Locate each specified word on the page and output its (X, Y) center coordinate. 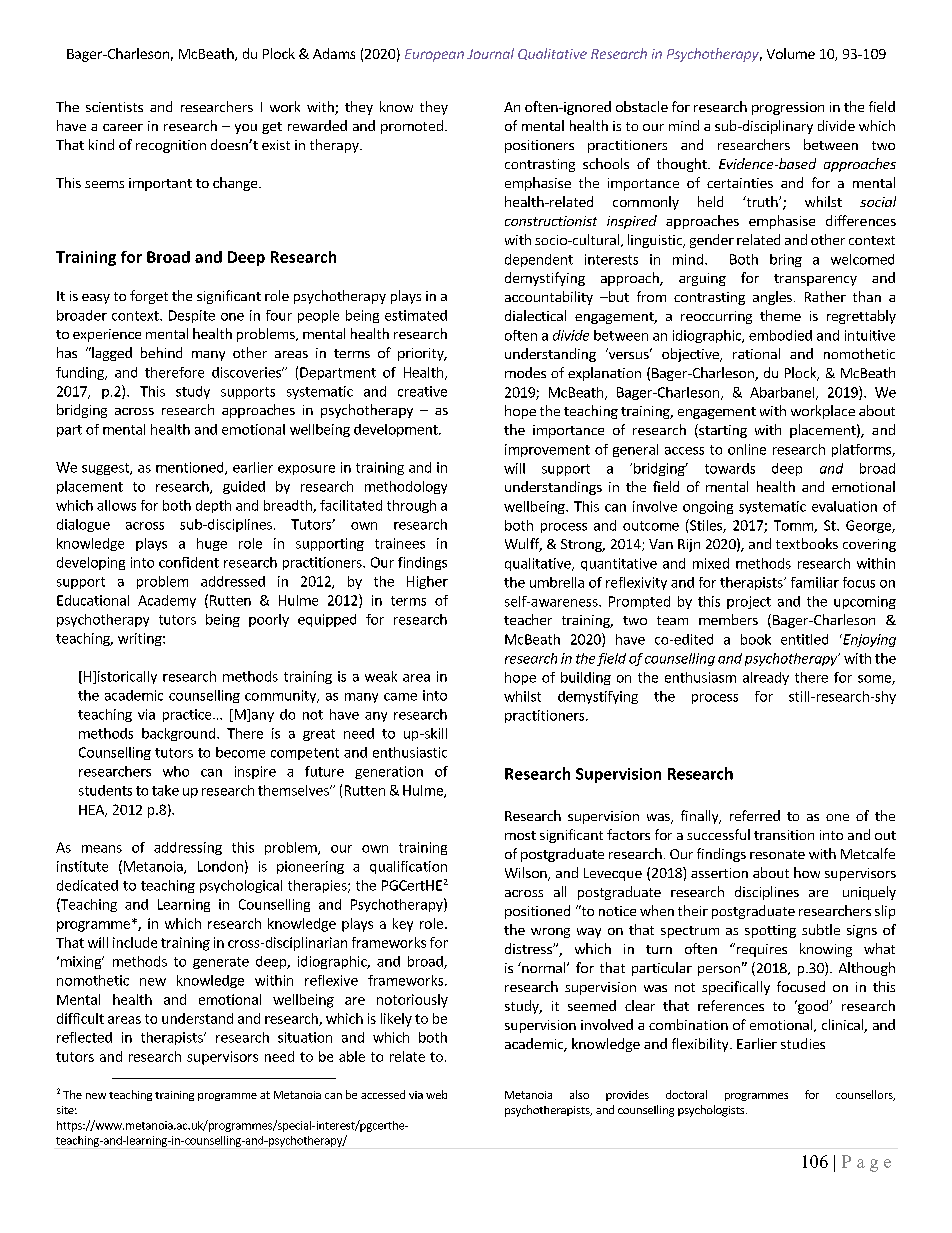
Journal (490, 53)
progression (788, 108)
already (766, 678)
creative (422, 391)
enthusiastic (410, 752)
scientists (114, 107)
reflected (84, 1037)
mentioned (191, 468)
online (747, 449)
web (436, 1094)
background (178, 734)
